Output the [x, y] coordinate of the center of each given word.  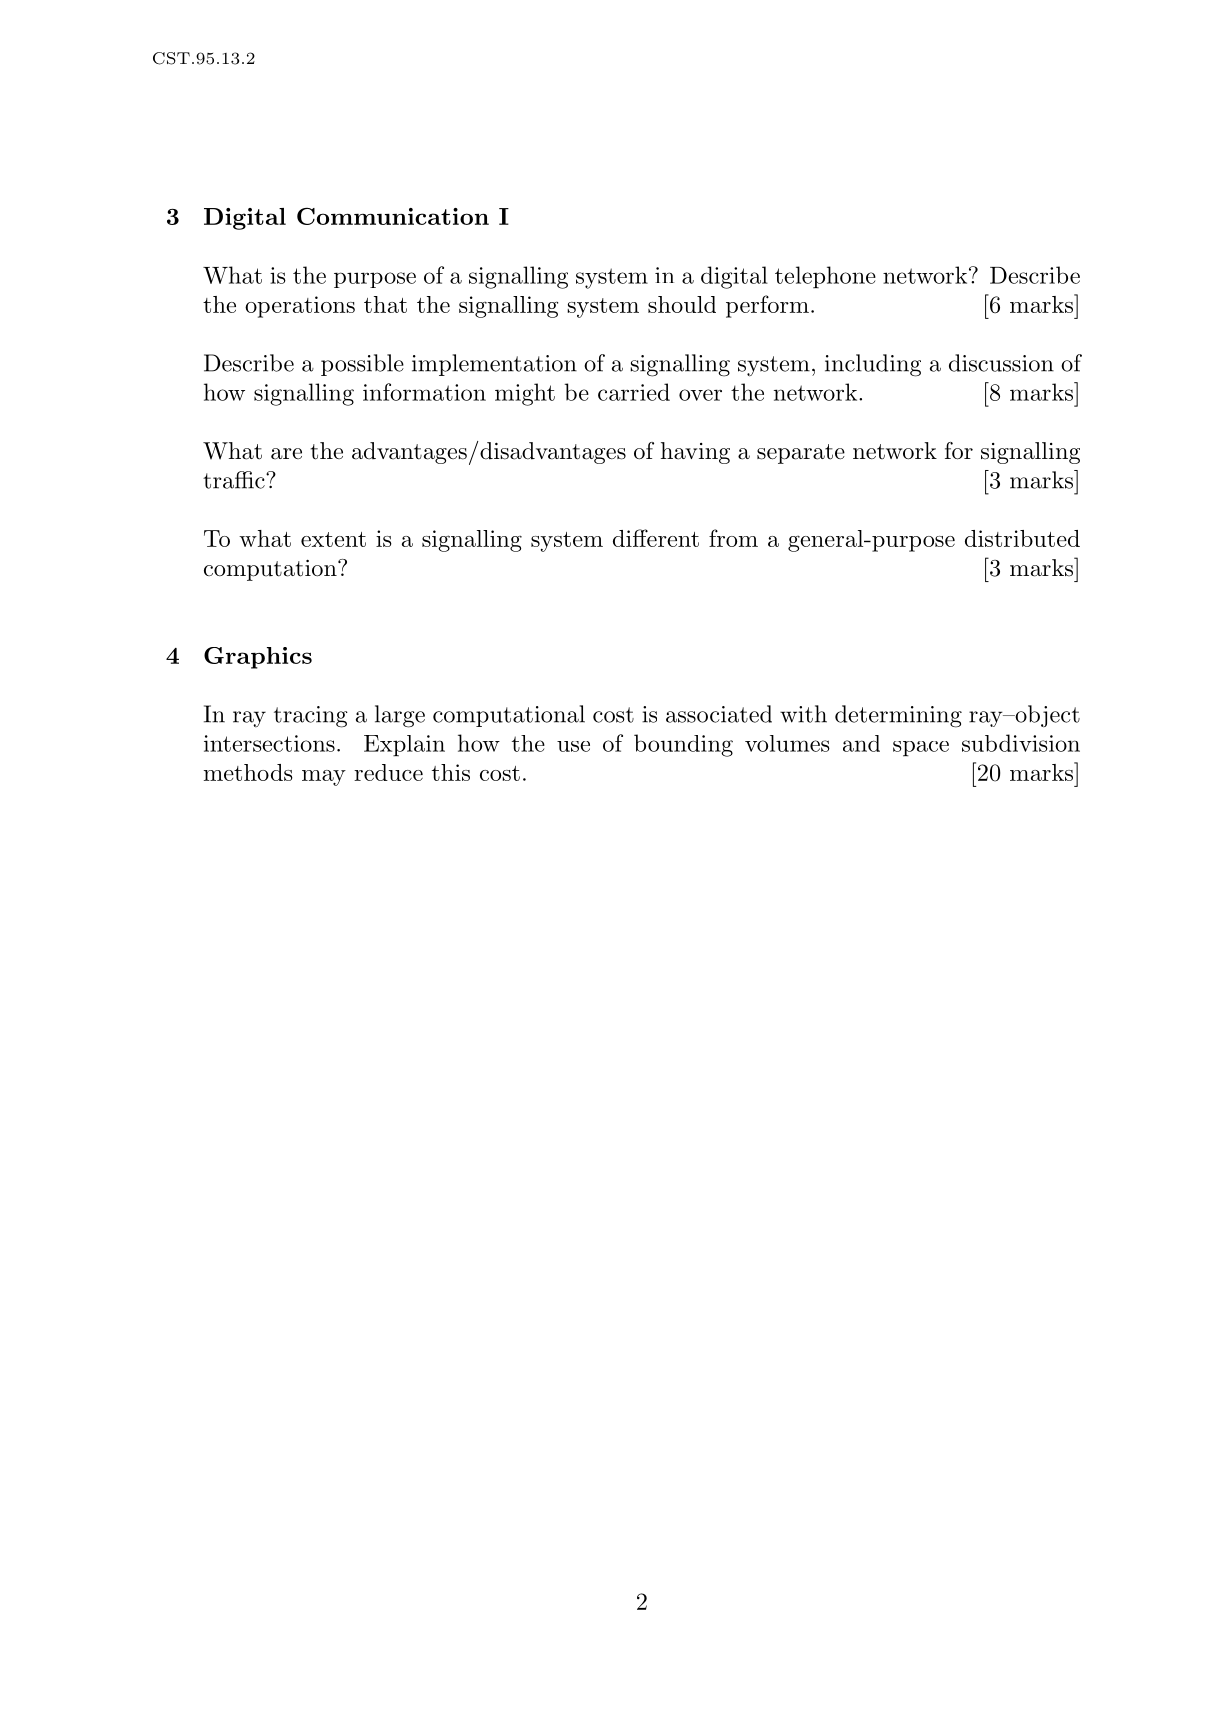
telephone [825, 277]
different [656, 538]
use [573, 746]
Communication [393, 216]
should [682, 304]
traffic [235, 480]
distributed [1022, 538]
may [324, 778]
